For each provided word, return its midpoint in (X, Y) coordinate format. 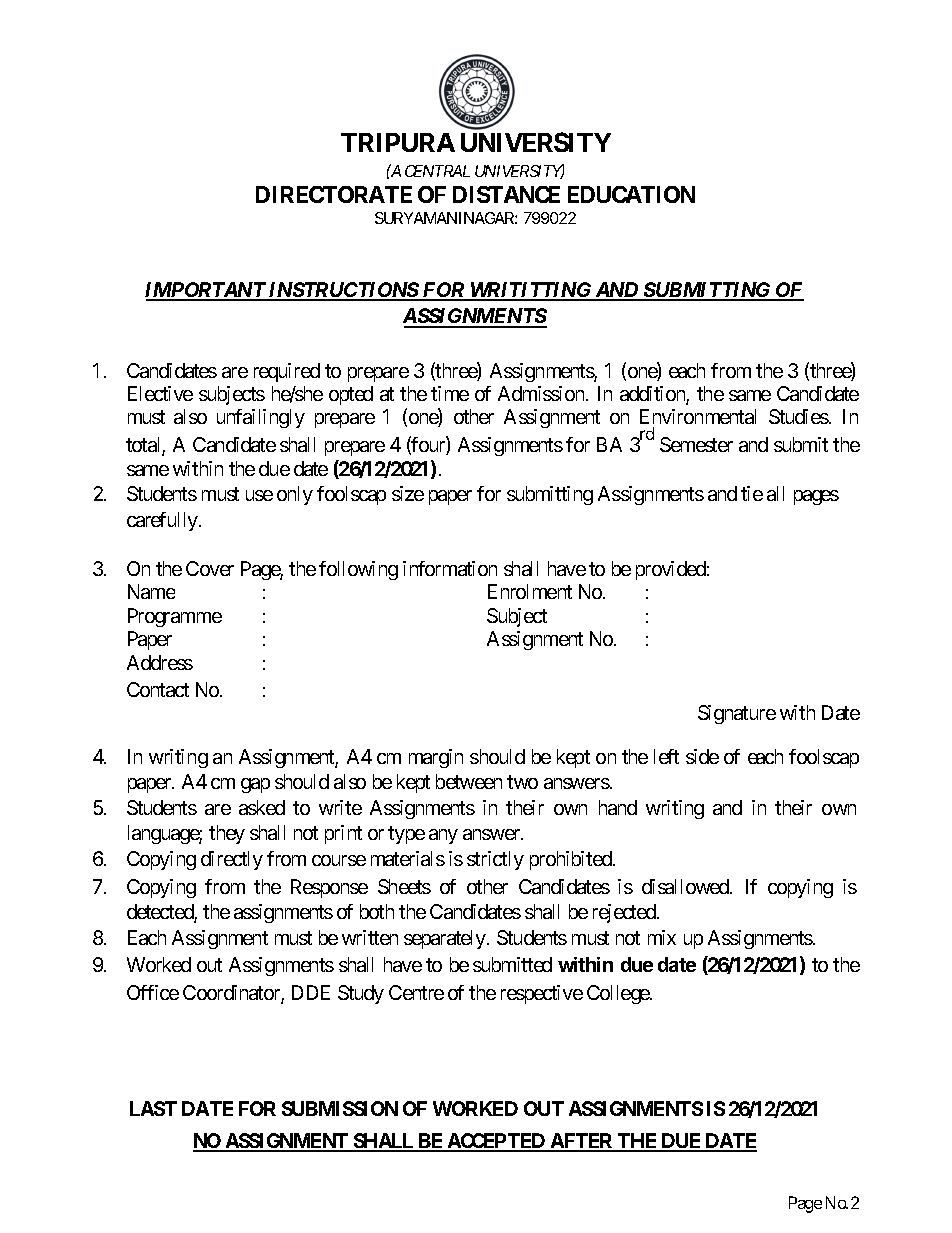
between (469, 781)
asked (262, 807)
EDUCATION (631, 194)
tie (752, 493)
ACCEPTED (496, 1142)
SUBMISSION (340, 1108)
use (259, 495)
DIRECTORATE (334, 194)
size (408, 493)
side (702, 756)
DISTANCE (506, 194)
